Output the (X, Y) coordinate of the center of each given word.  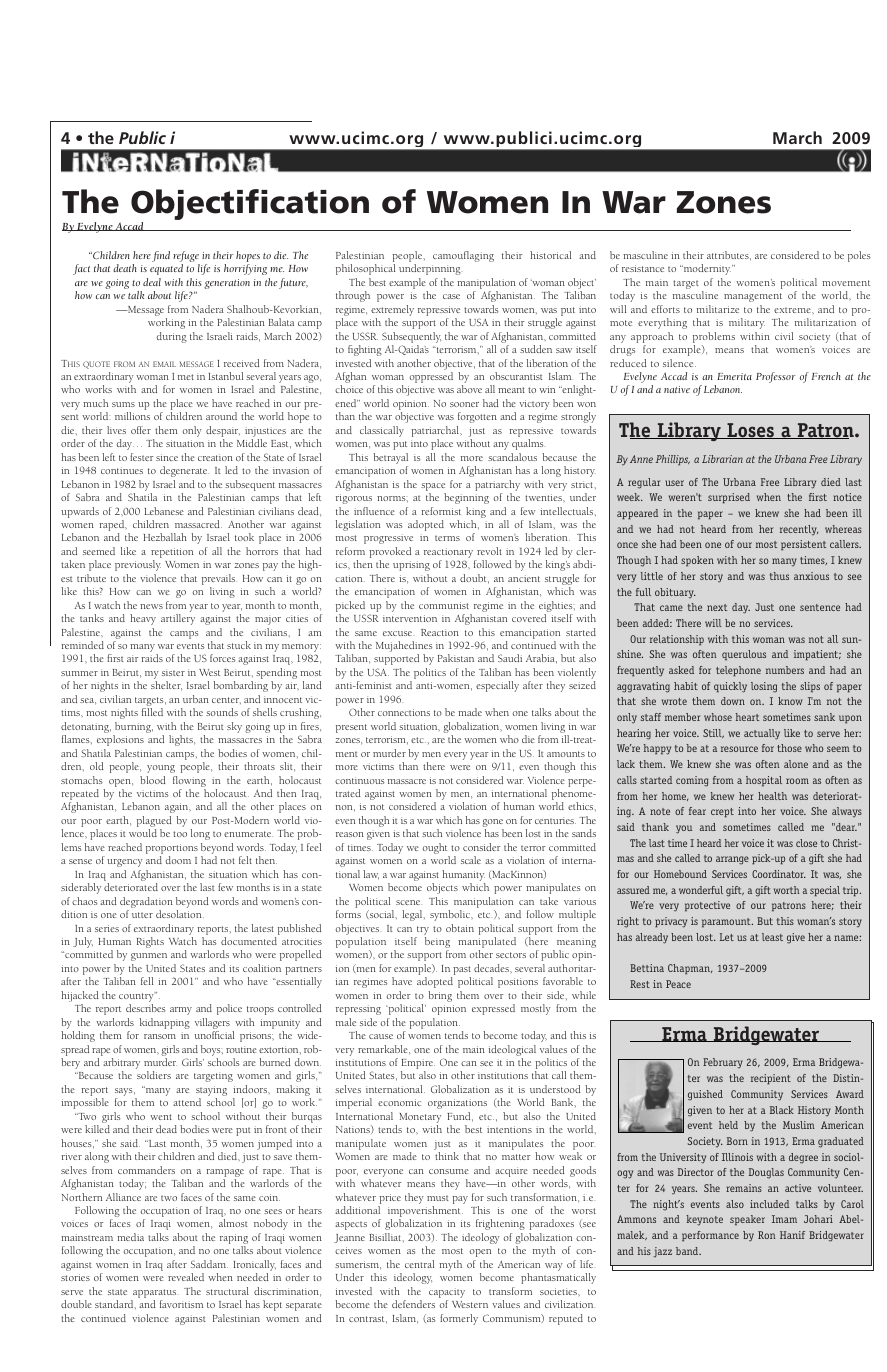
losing (764, 687)
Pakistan (456, 658)
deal (152, 282)
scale (471, 860)
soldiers (154, 1075)
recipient (771, 1079)
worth (787, 890)
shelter (166, 686)
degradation (146, 902)
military (747, 323)
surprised (729, 498)
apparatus (155, 1293)
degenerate (184, 471)
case (451, 296)
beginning (466, 498)
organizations (457, 1104)
